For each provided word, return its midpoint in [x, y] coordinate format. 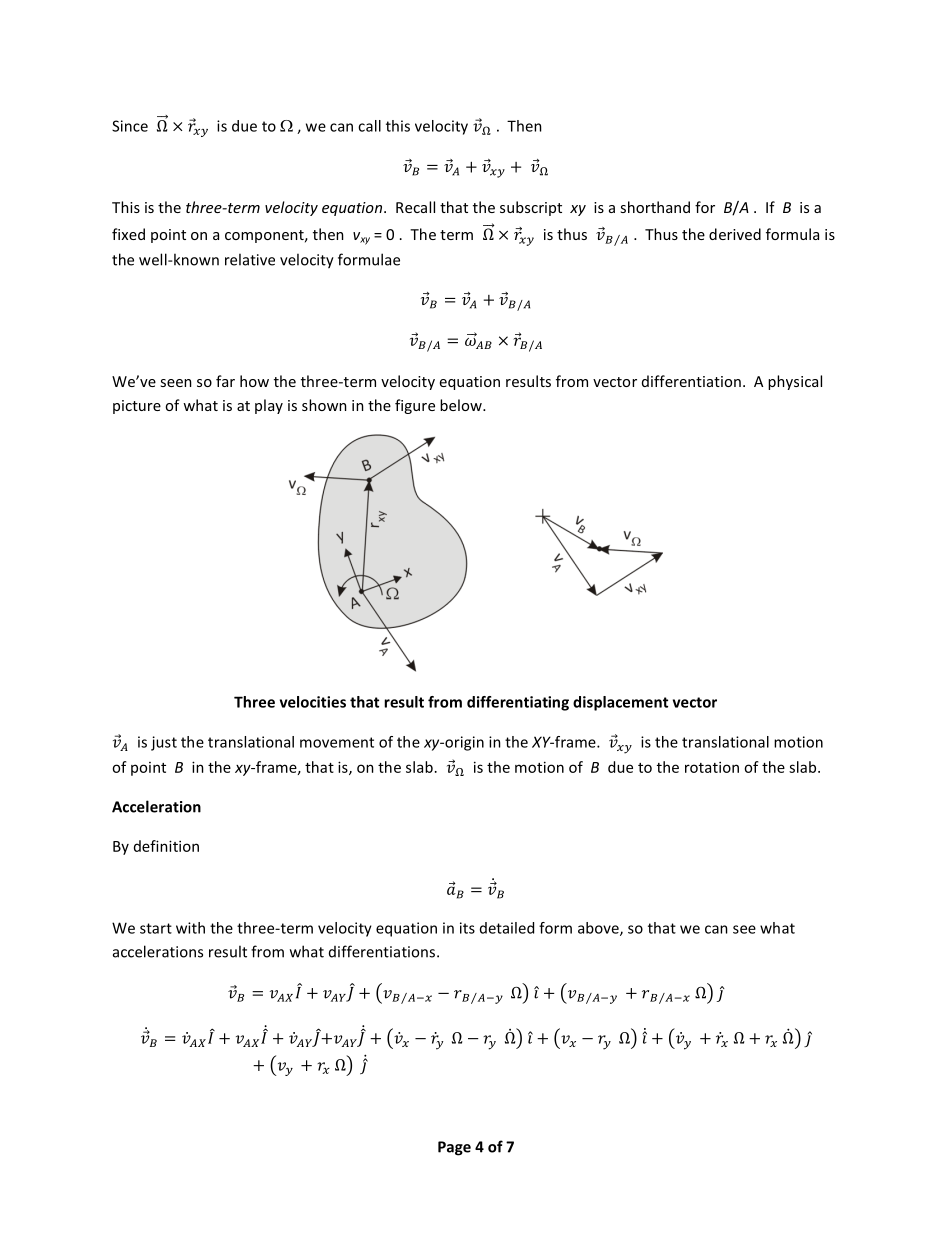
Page [454, 1148]
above [599, 929]
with [190, 928]
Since [130, 126]
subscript [531, 208]
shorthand [655, 207]
